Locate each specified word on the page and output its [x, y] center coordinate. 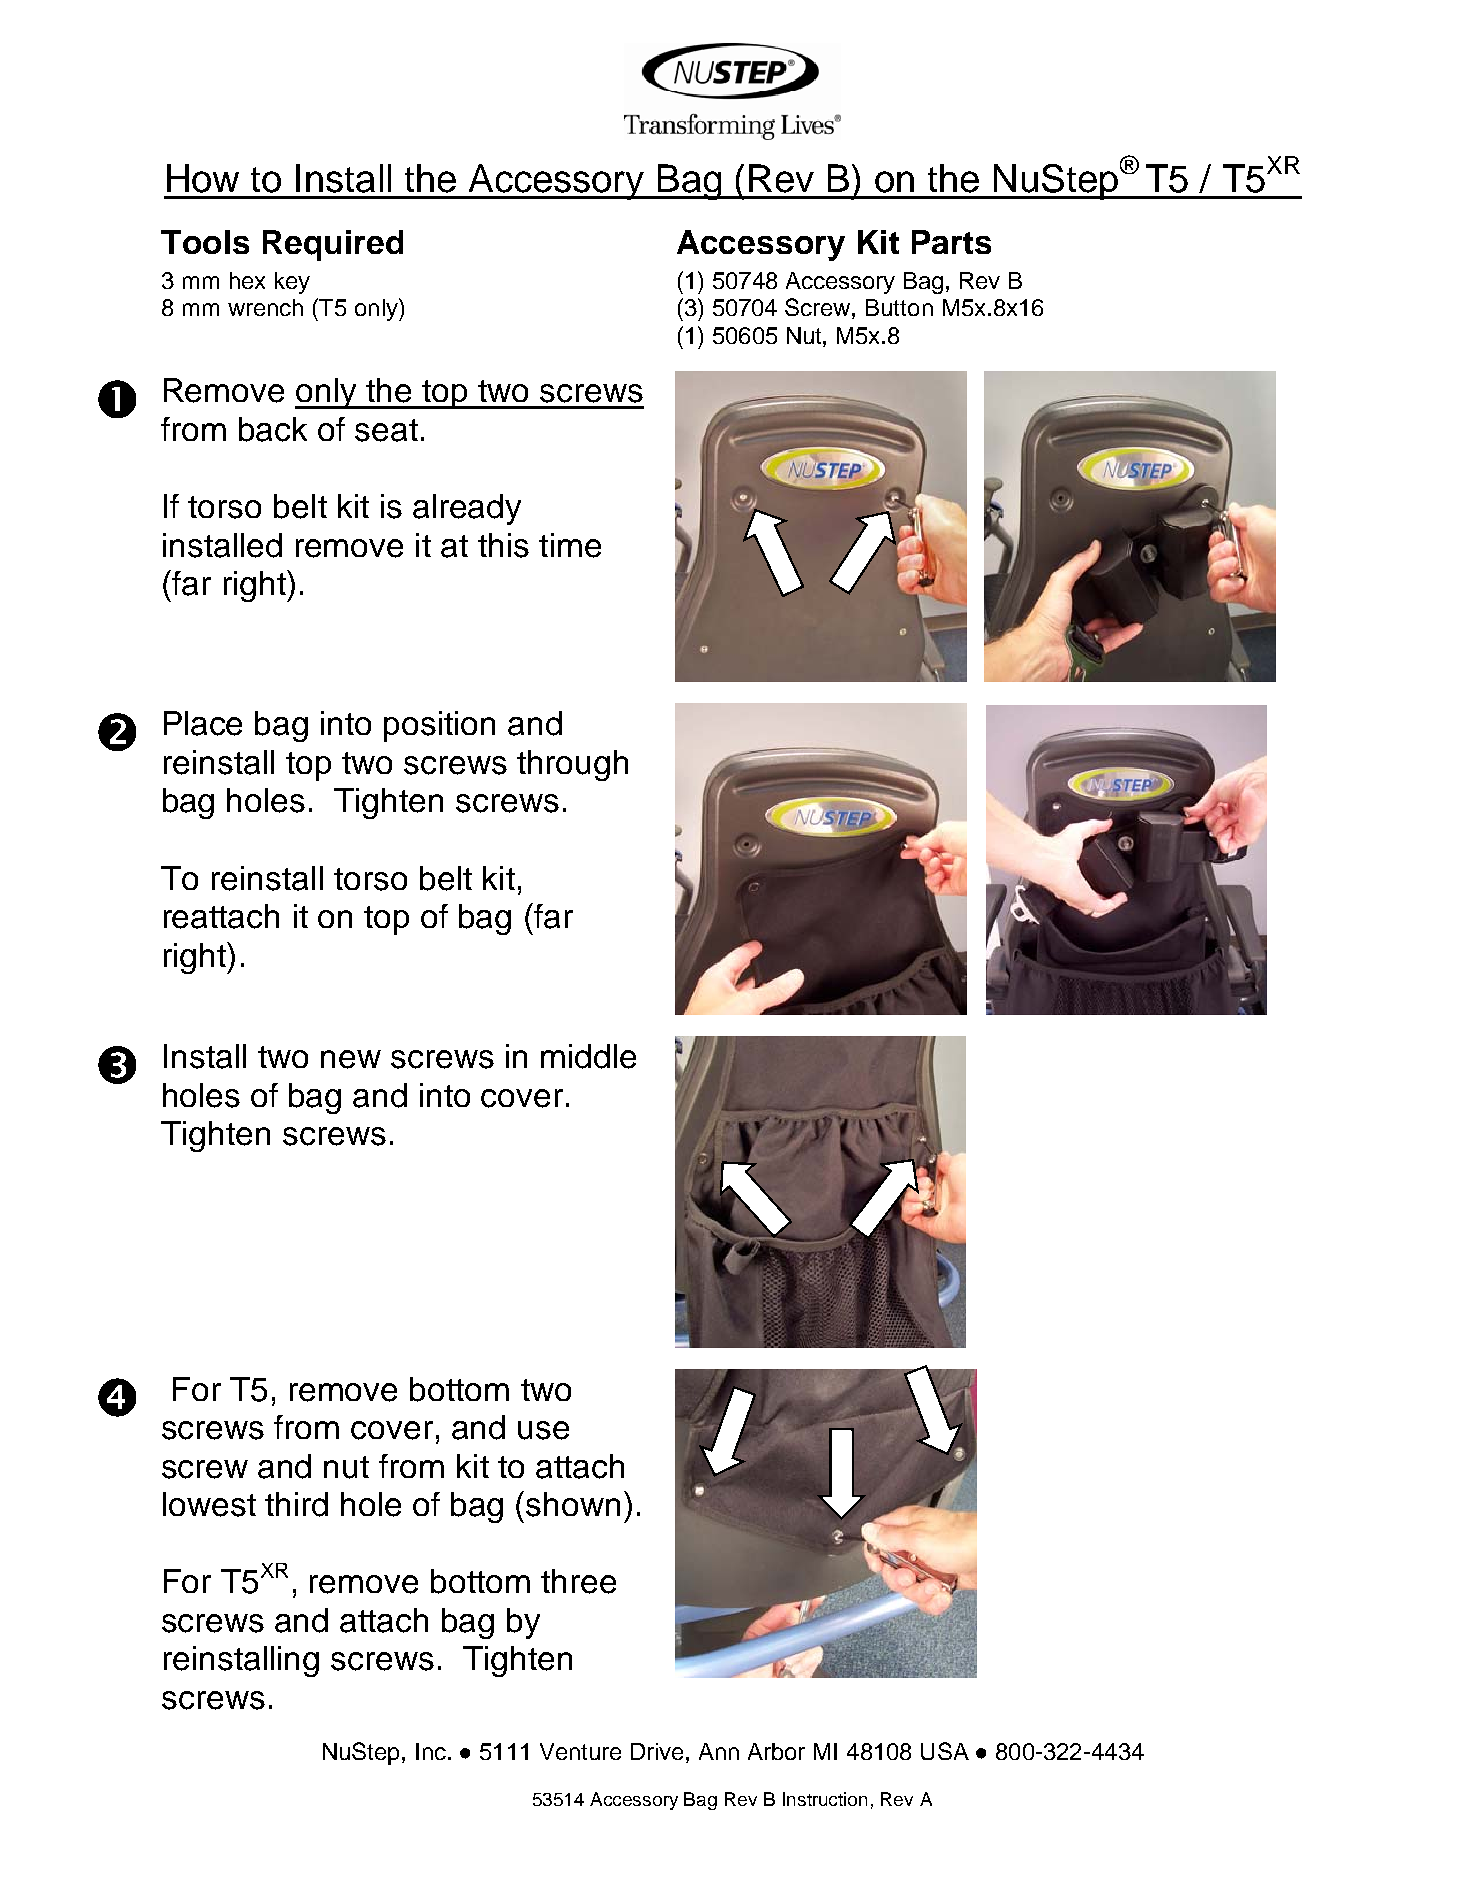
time [570, 545]
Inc [431, 1751]
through [572, 765]
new [351, 1059]
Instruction [825, 1799]
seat [386, 430]
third [296, 1504]
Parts [951, 242]
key [292, 283]
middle [588, 1056]
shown [573, 1504]
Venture [580, 1751]
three [578, 1581]
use [543, 1430]
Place [203, 723]
